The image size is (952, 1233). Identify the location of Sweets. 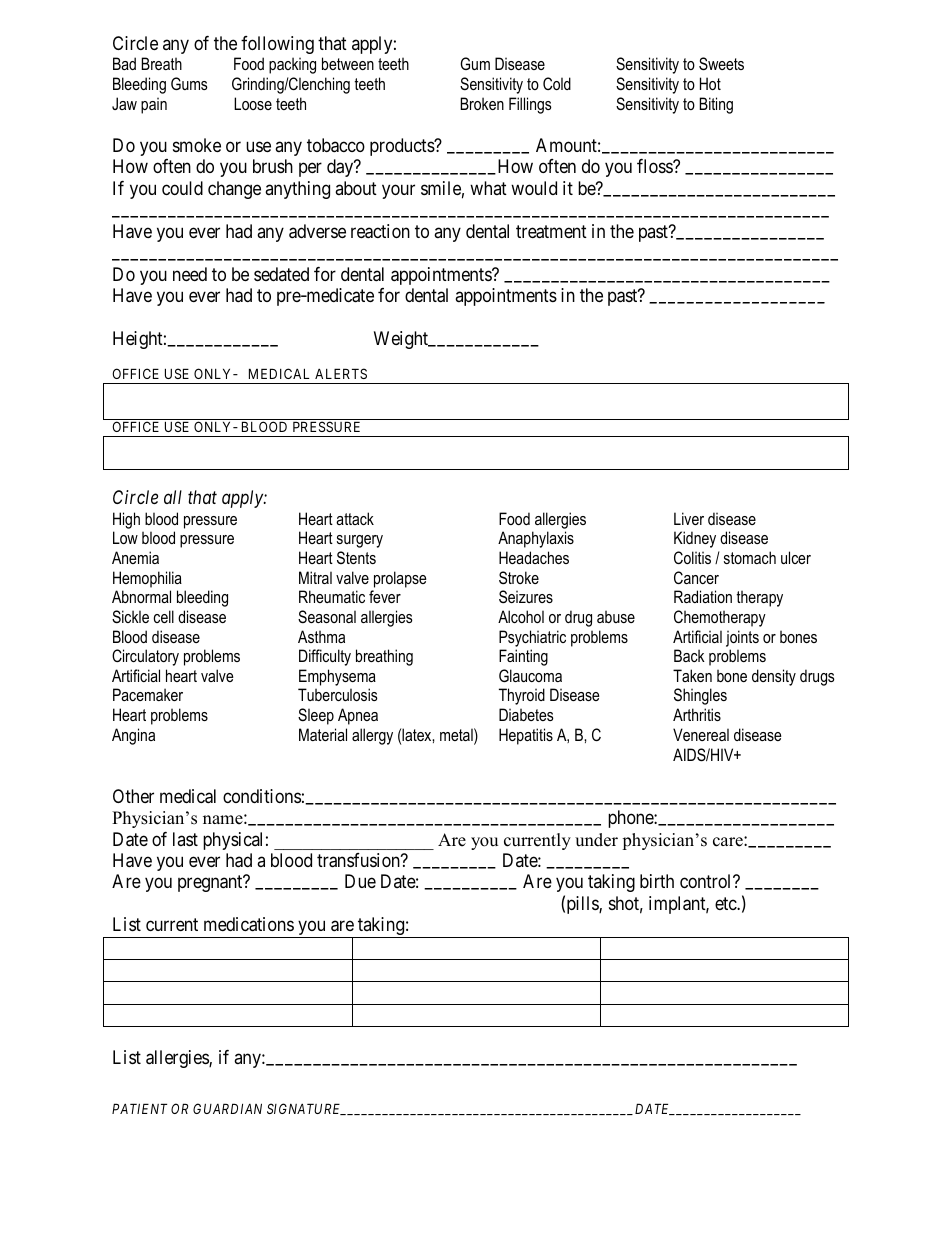
(721, 64).
